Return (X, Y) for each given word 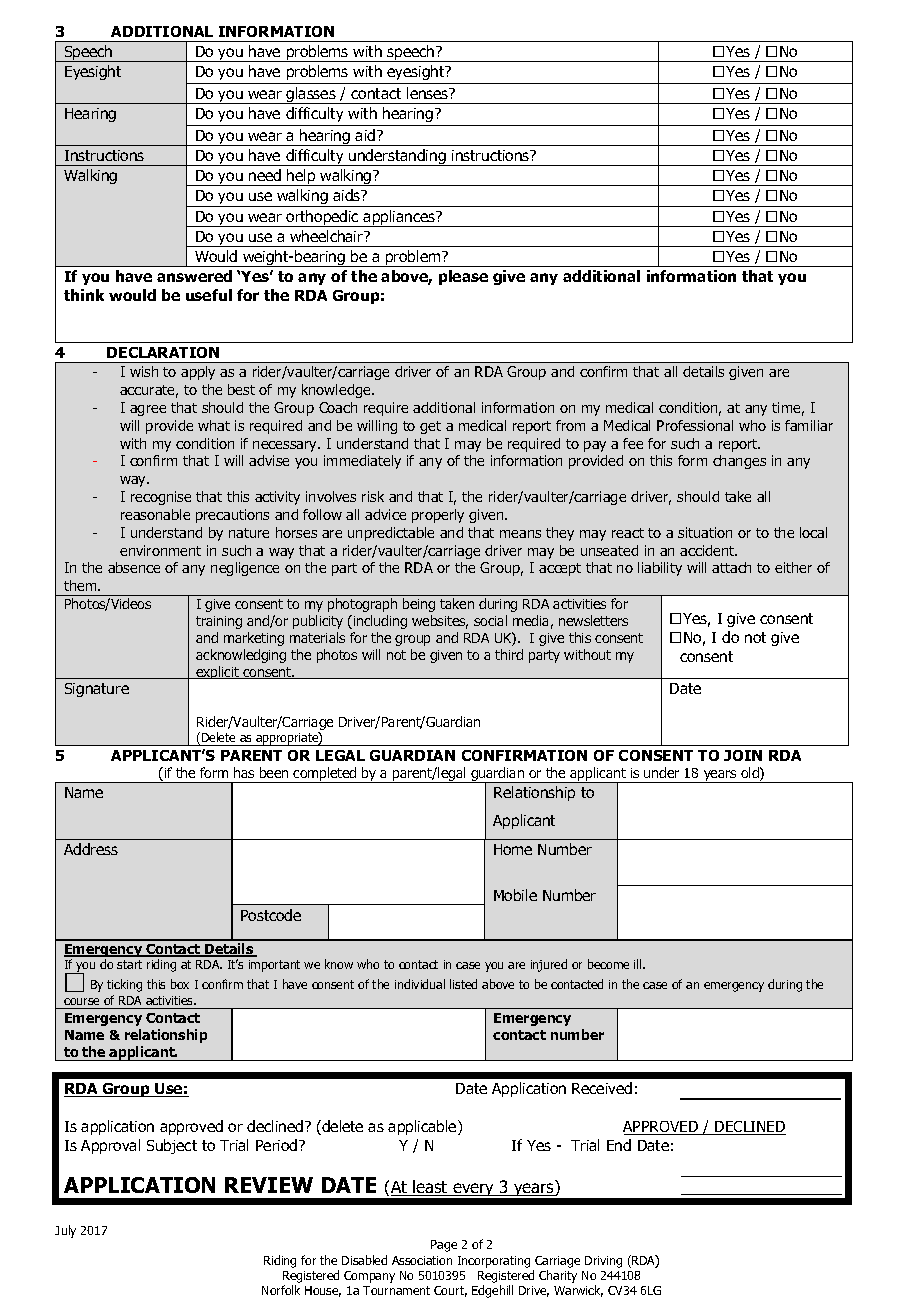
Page (444, 1246)
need (265, 175)
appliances (400, 218)
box (180, 984)
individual (420, 984)
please (463, 277)
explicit (217, 672)
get (430, 427)
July (65, 1231)
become (608, 964)
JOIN (743, 755)
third (509, 654)
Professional (695, 425)
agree (148, 410)
